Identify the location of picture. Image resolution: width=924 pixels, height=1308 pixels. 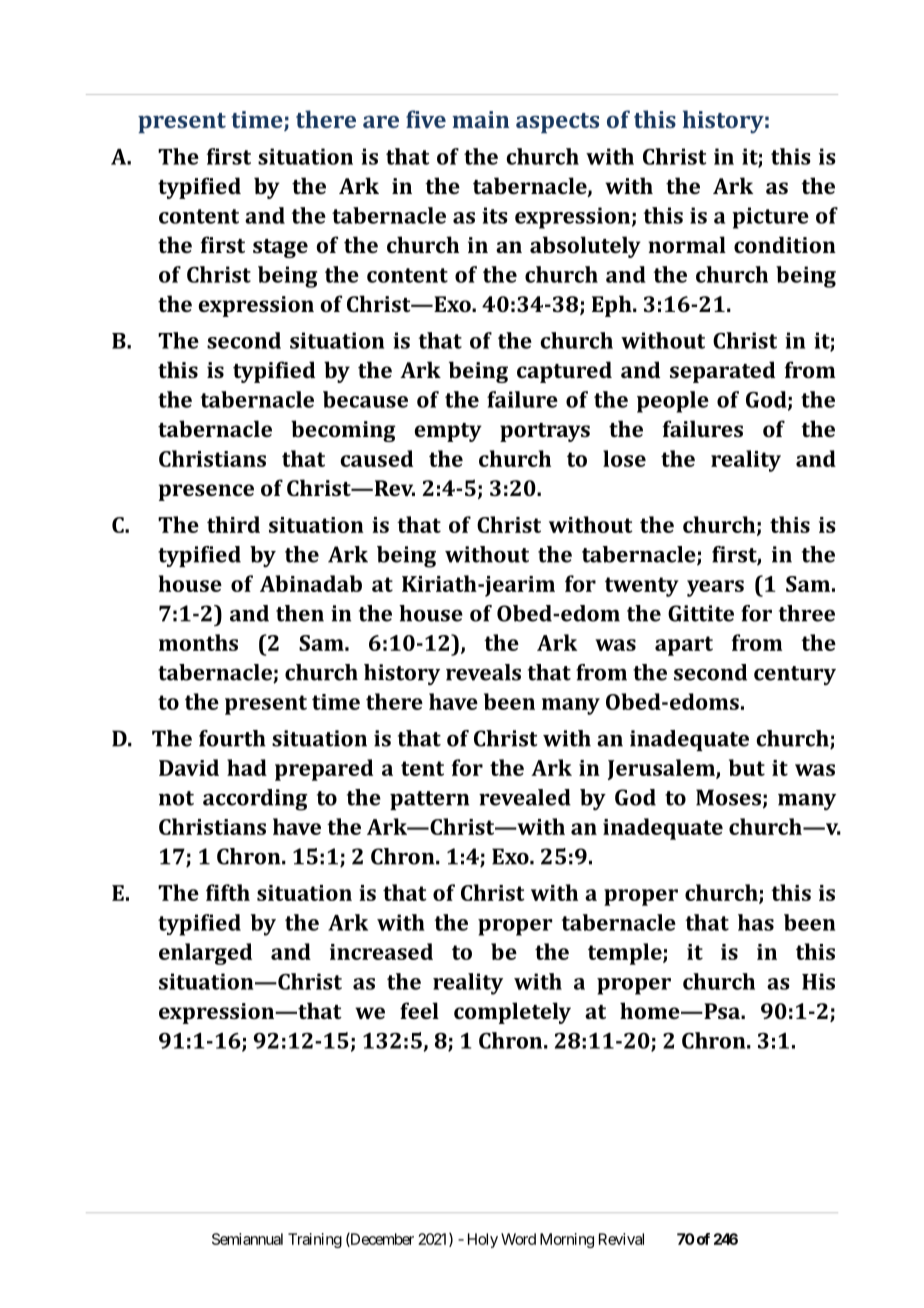
(770, 218).
